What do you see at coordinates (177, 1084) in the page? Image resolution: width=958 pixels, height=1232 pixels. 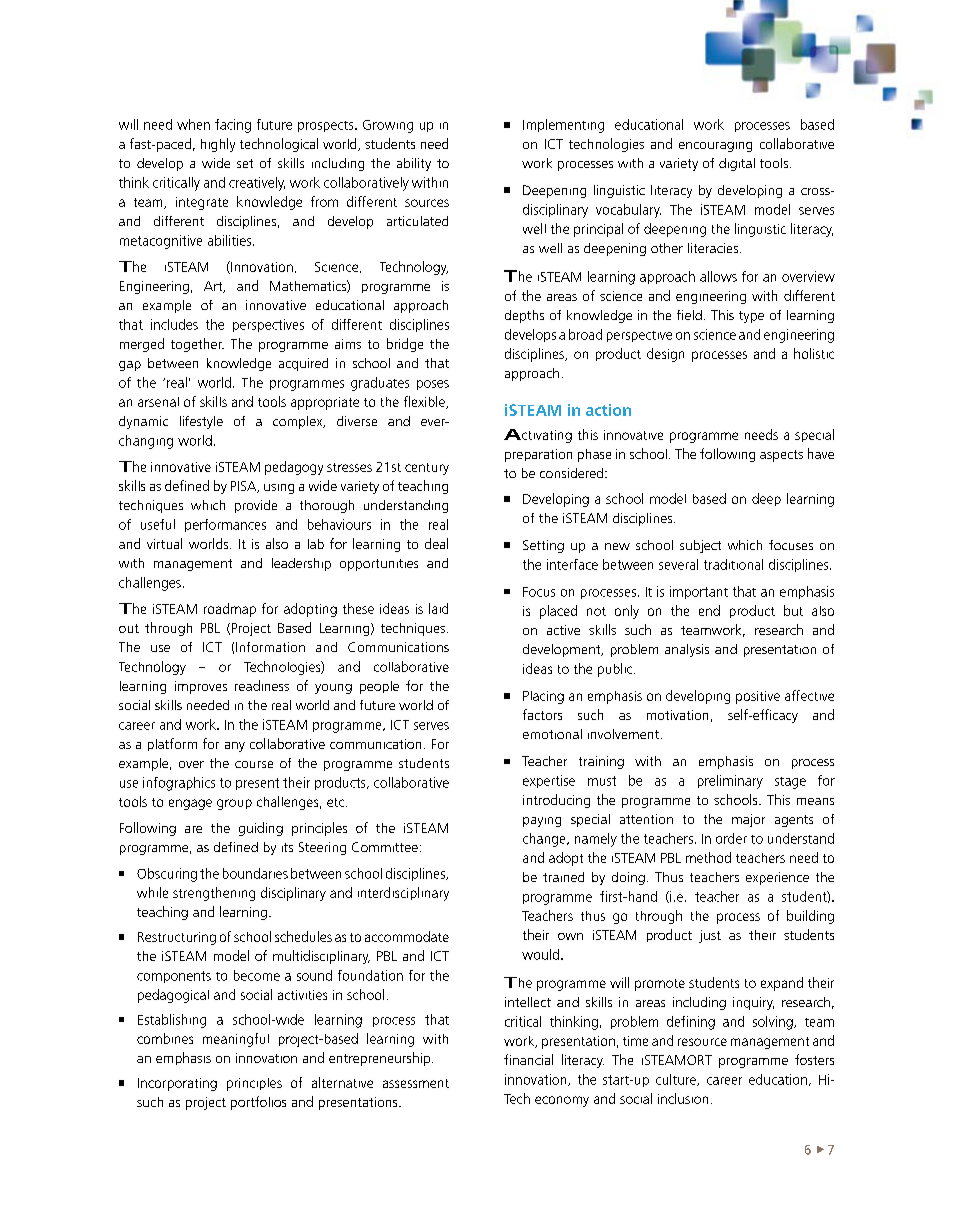 I see `Incorporating` at bounding box center [177, 1084].
